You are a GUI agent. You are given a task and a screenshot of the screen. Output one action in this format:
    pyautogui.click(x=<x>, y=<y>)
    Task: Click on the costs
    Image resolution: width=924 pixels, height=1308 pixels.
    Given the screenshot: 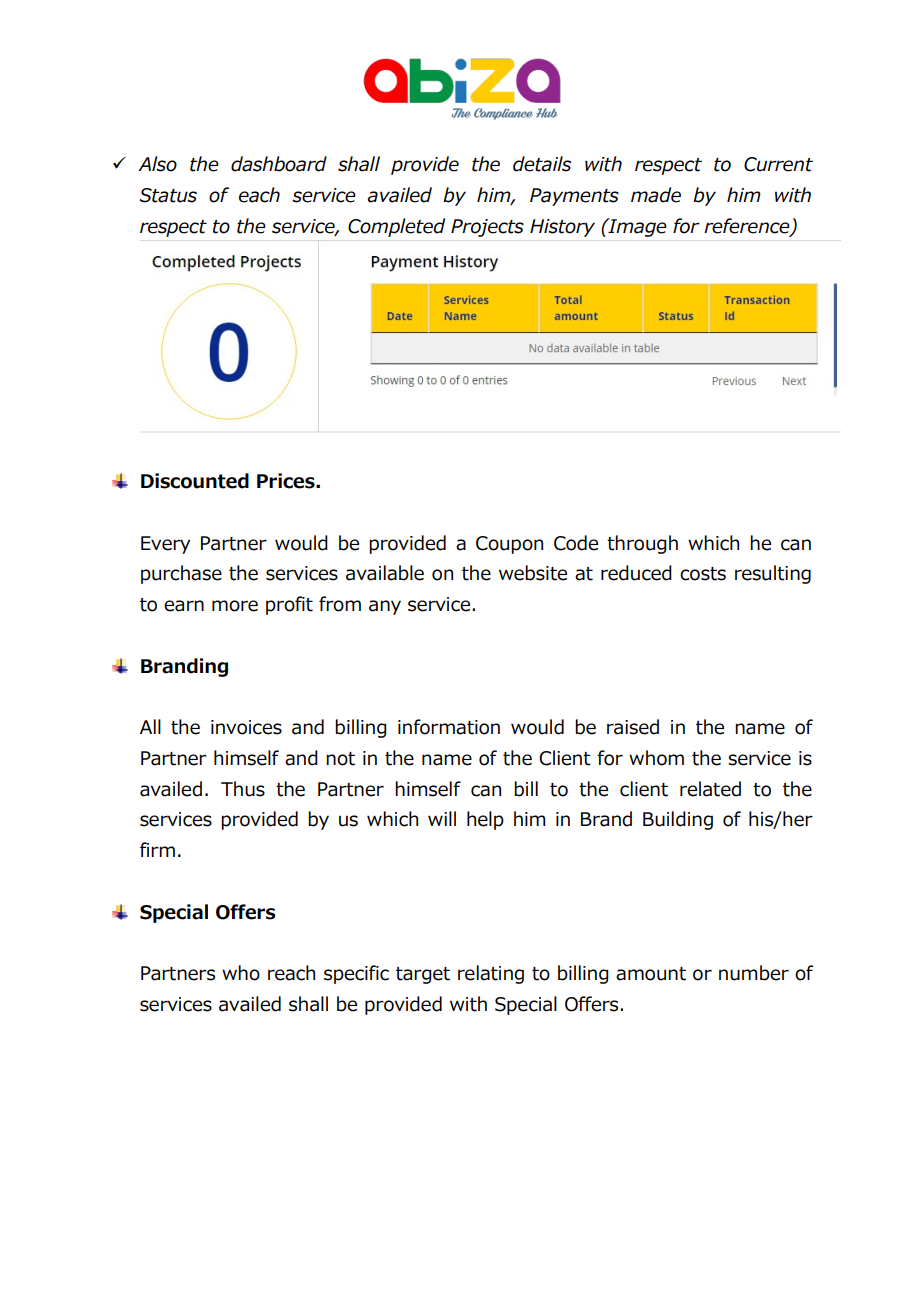 What is the action you would take?
    pyautogui.click(x=703, y=574)
